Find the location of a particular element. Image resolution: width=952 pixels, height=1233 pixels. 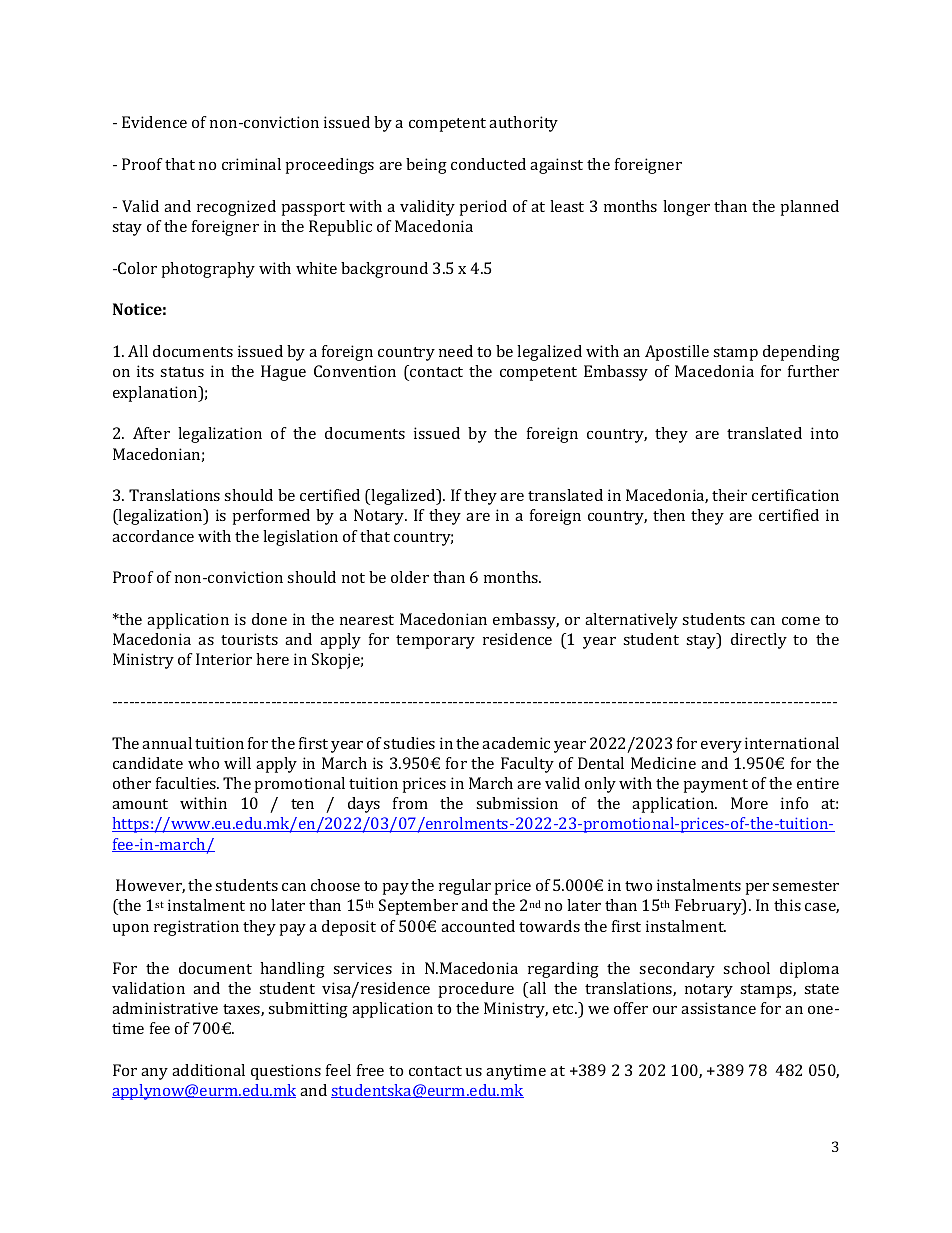

assistance is located at coordinates (718, 1008).
